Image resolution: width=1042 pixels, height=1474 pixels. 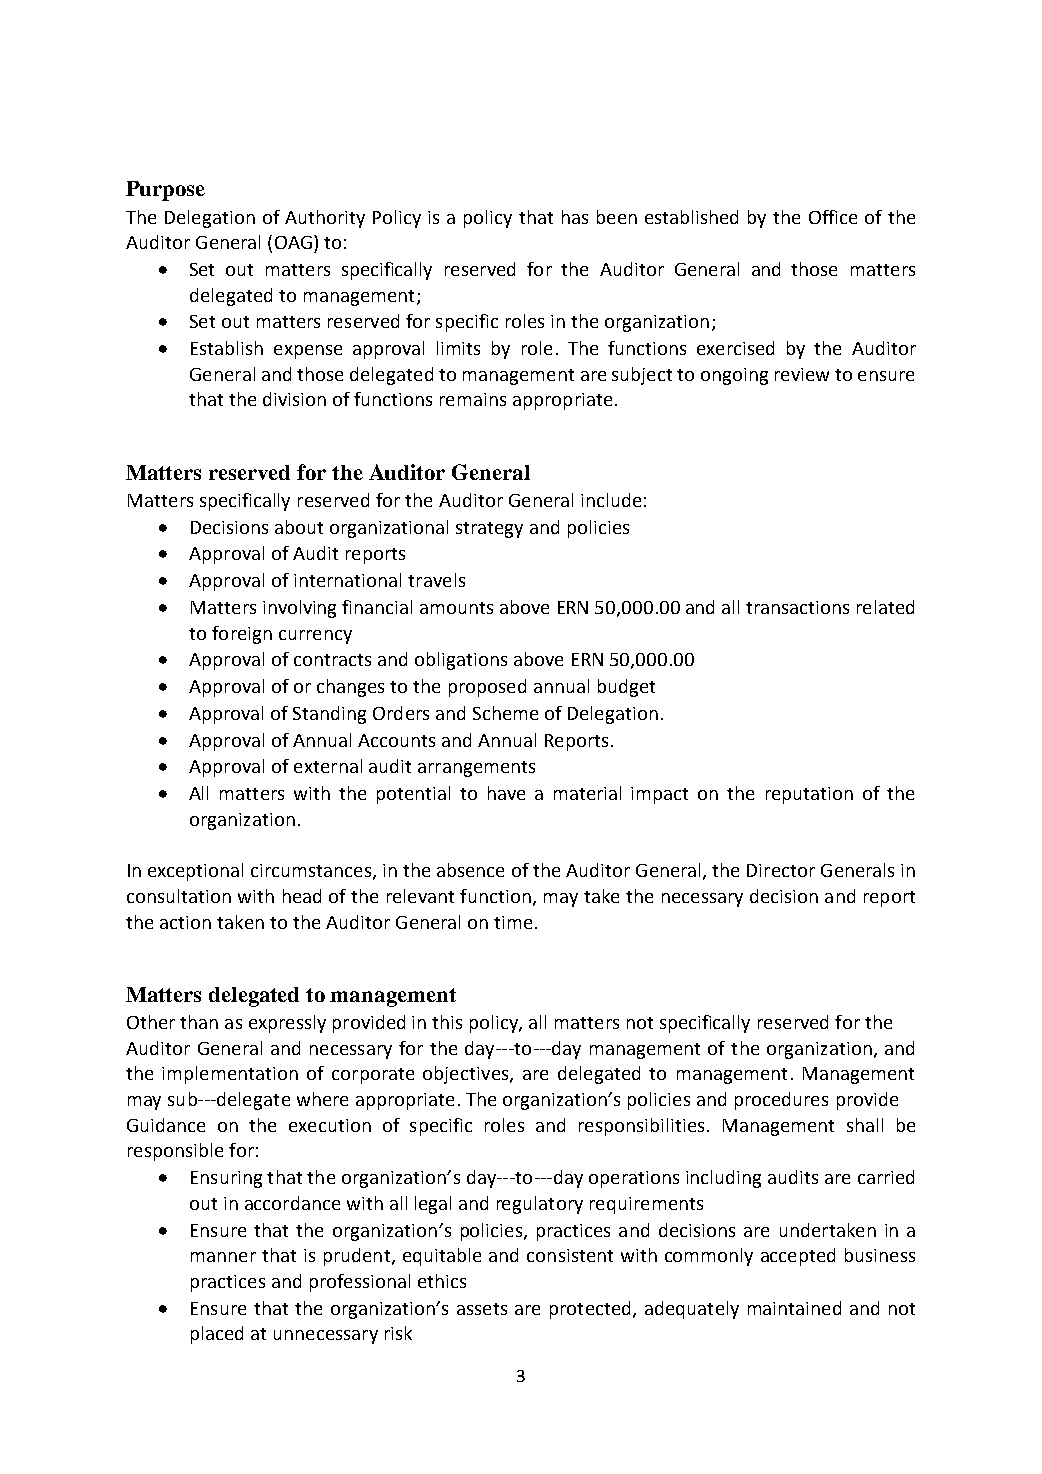 I want to click on than, so click(x=199, y=1022).
